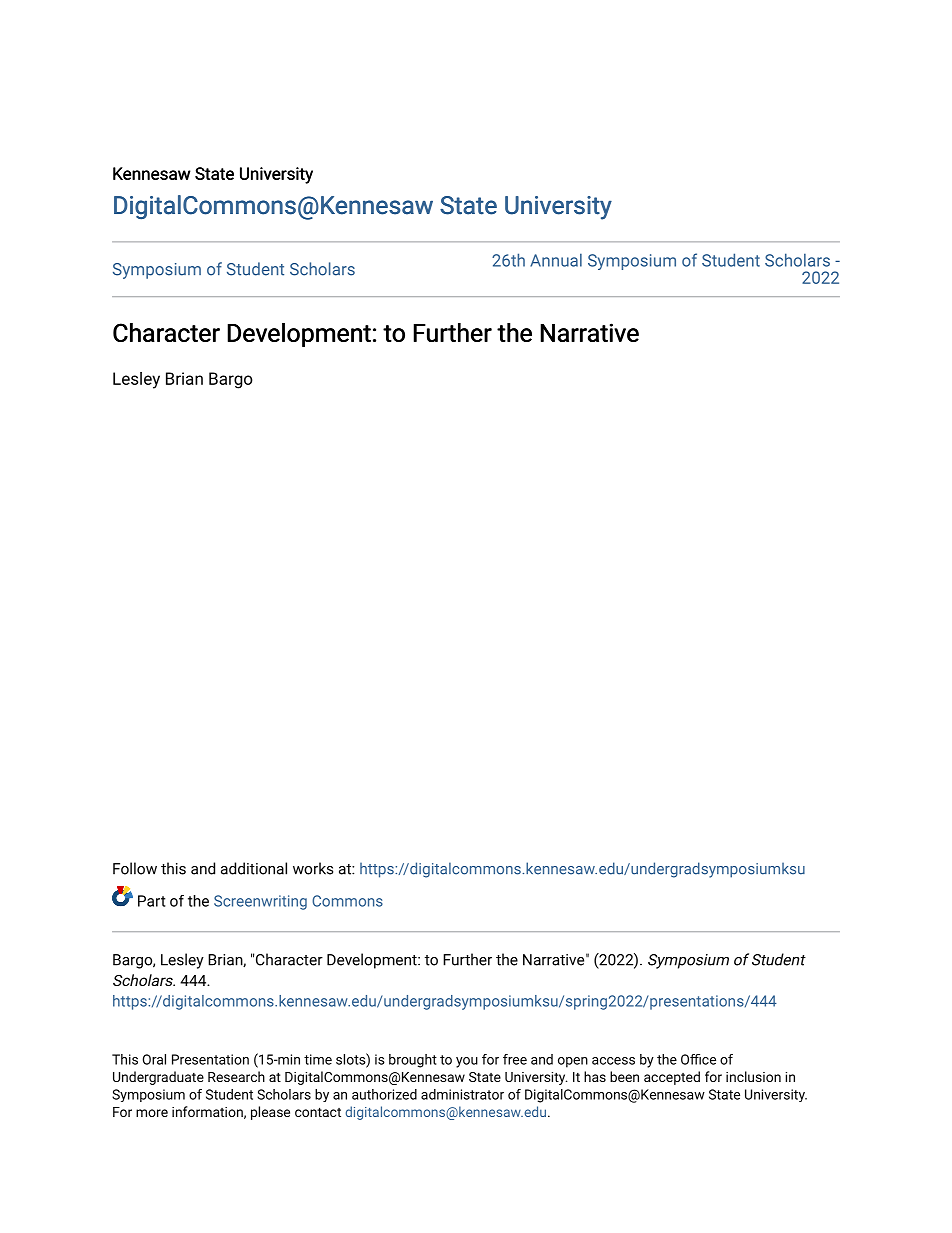 This screenshot has height=1233, width=952. Describe the element at coordinates (462, 1094) in the screenshot. I see `administrator` at that location.
